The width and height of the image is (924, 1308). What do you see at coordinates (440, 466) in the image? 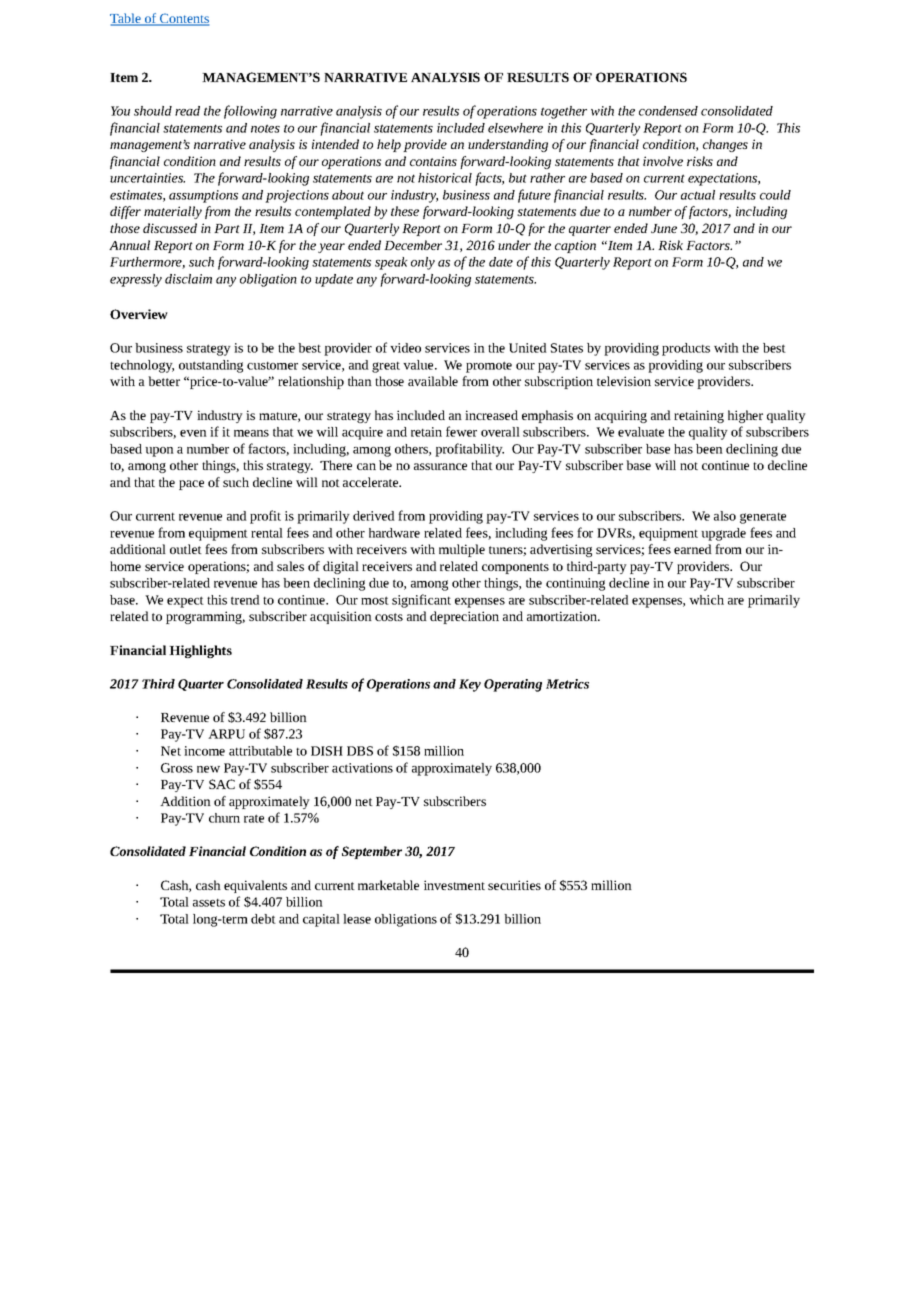
I see `assurance` at bounding box center [440, 466].
